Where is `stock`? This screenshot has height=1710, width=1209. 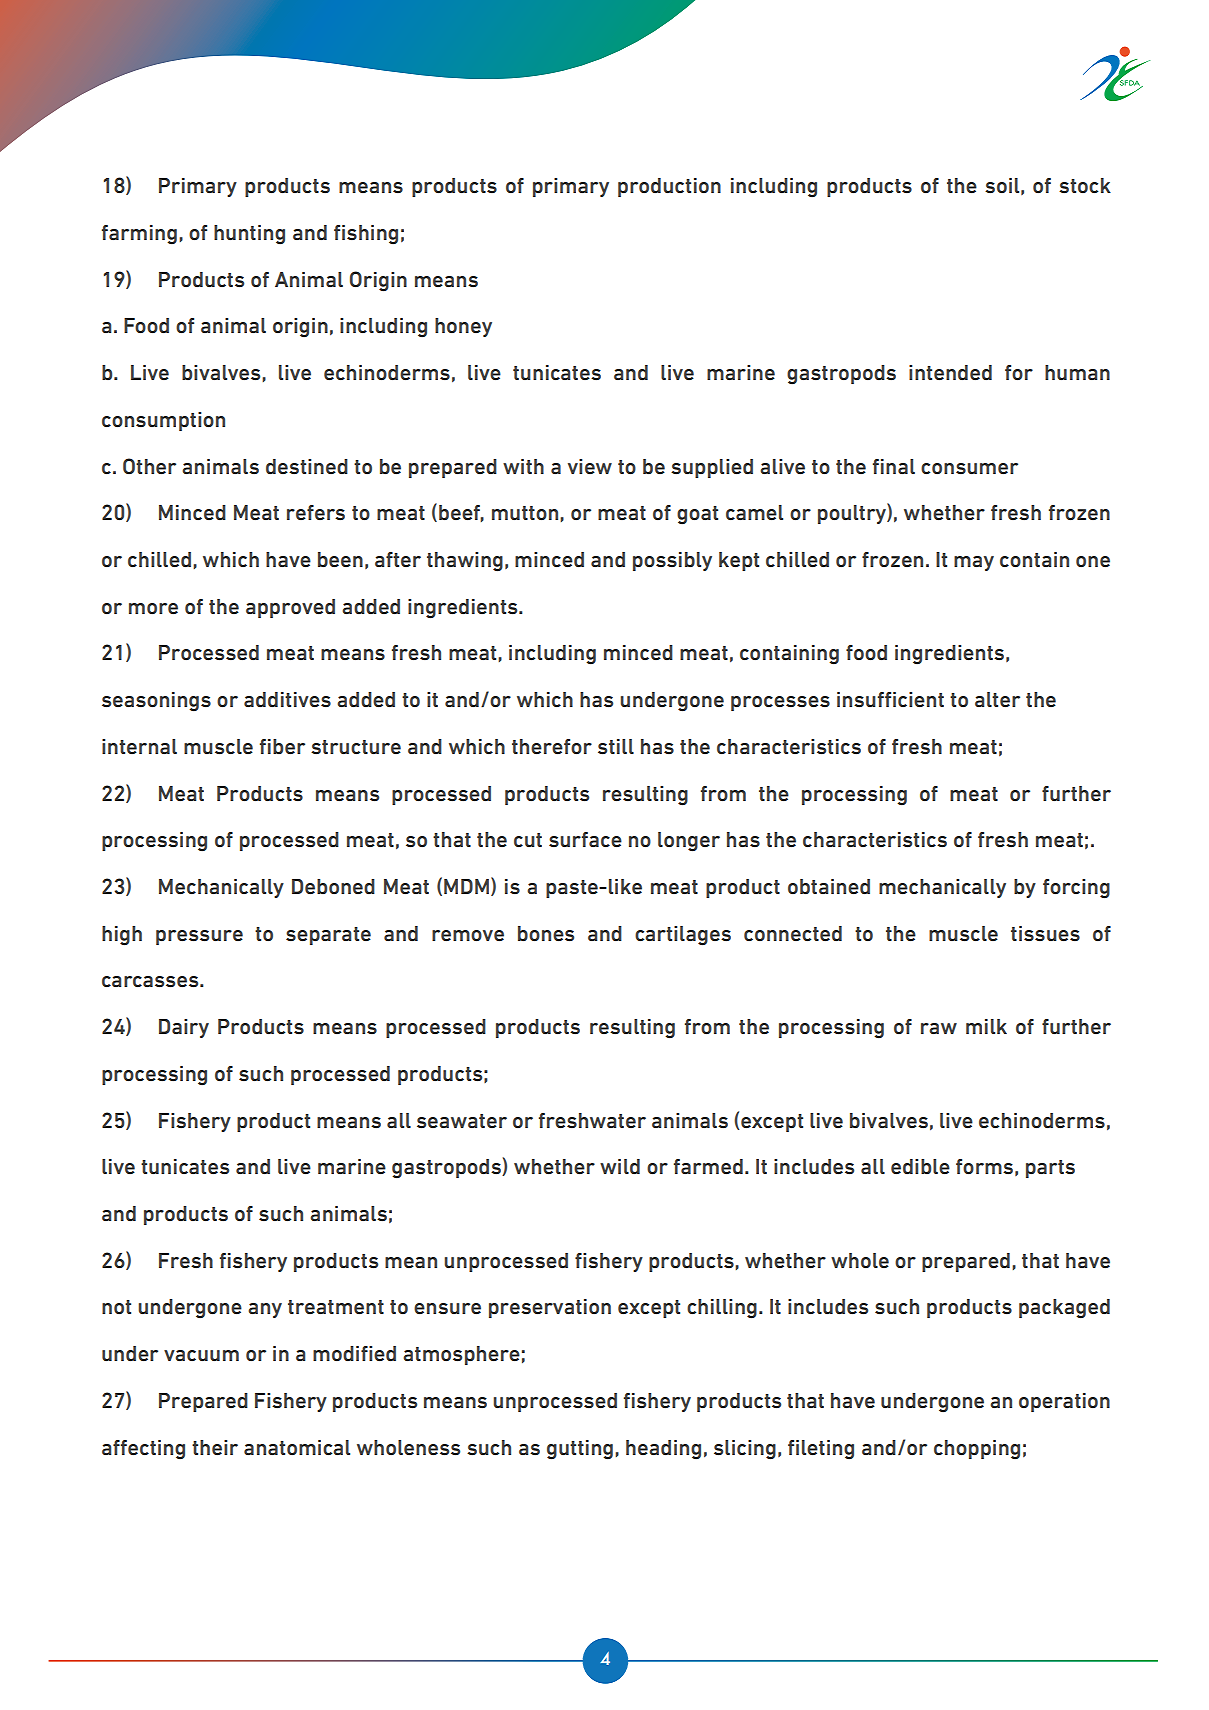 stock is located at coordinates (1085, 186).
